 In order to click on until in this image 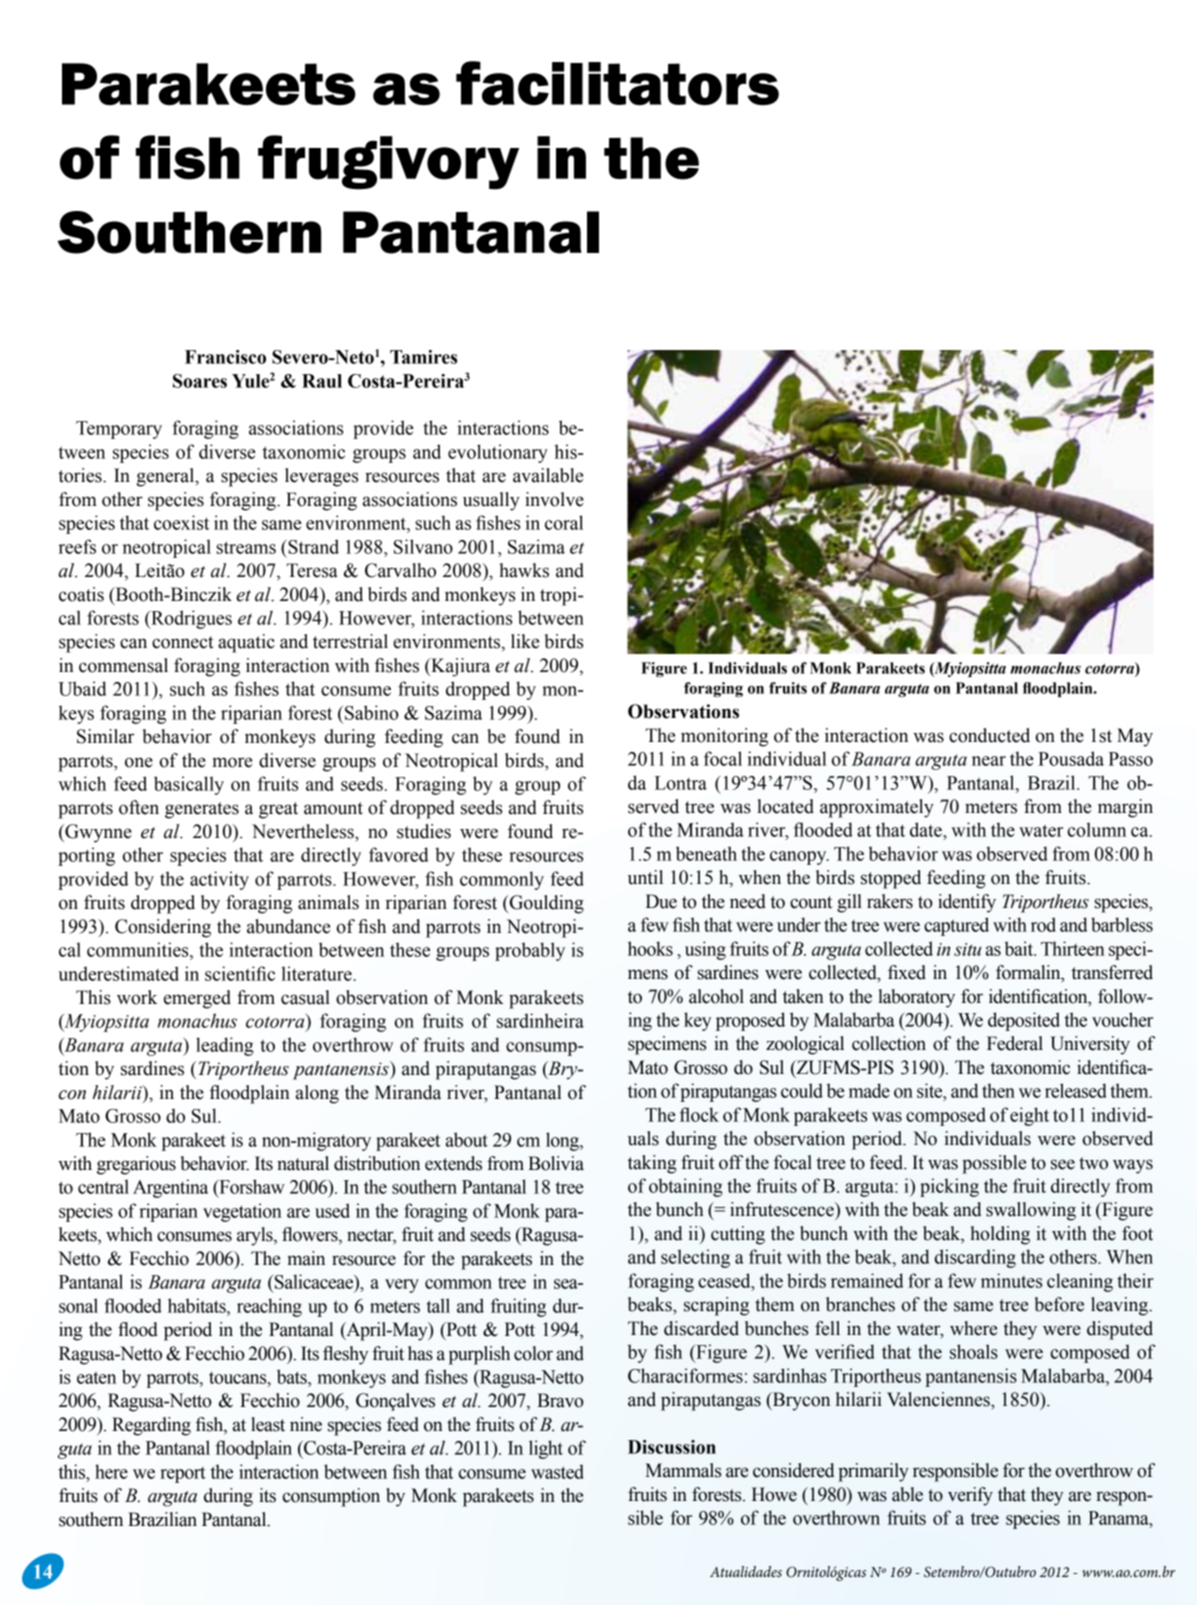, I will do `click(645, 877)`.
